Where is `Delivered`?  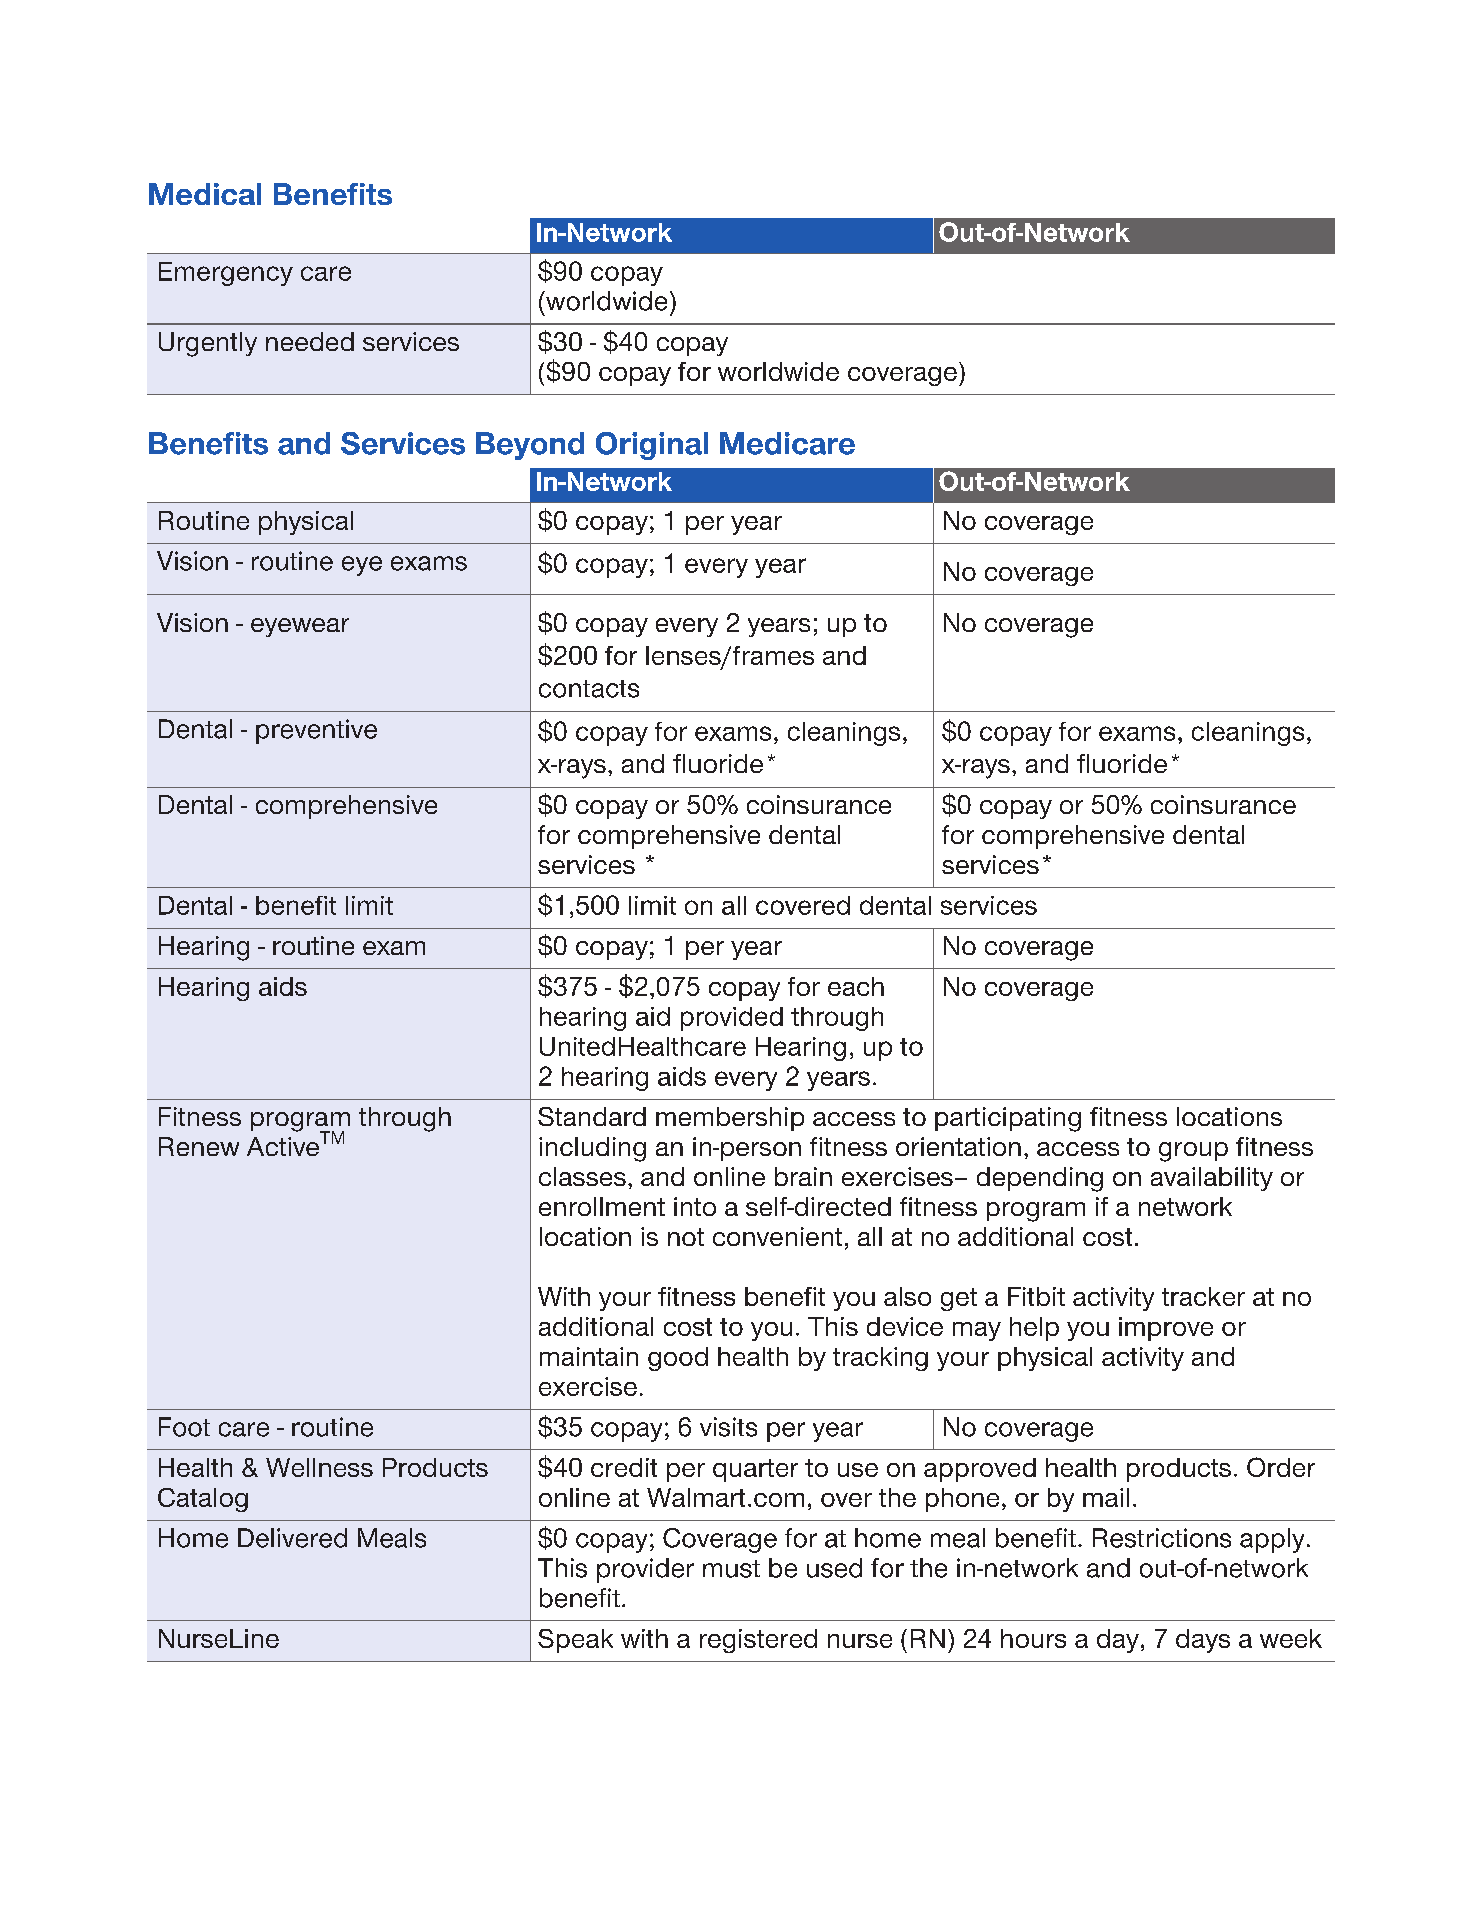
Delivered is located at coordinates (292, 1538).
